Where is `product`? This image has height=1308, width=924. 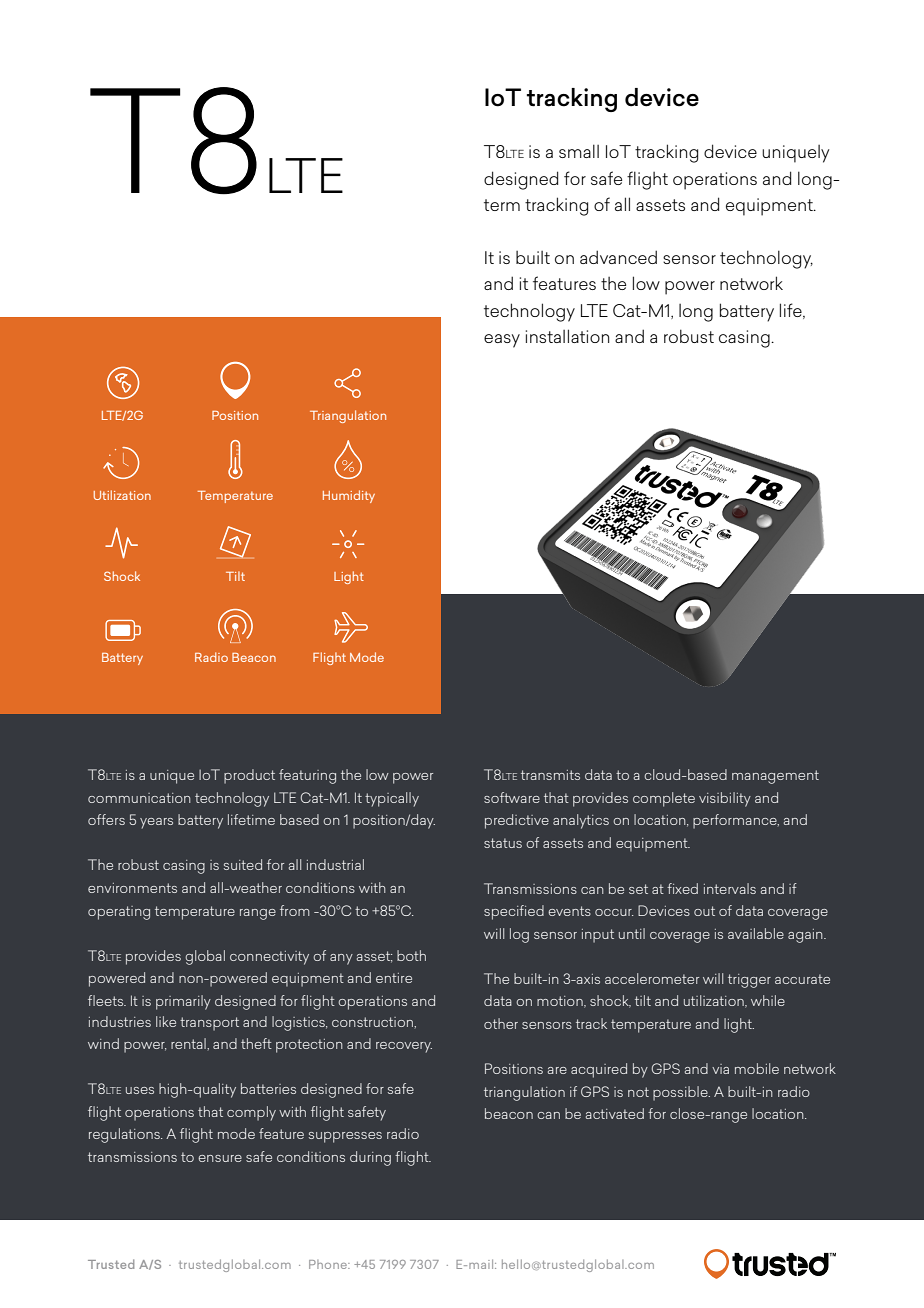 product is located at coordinates (249, 776).
